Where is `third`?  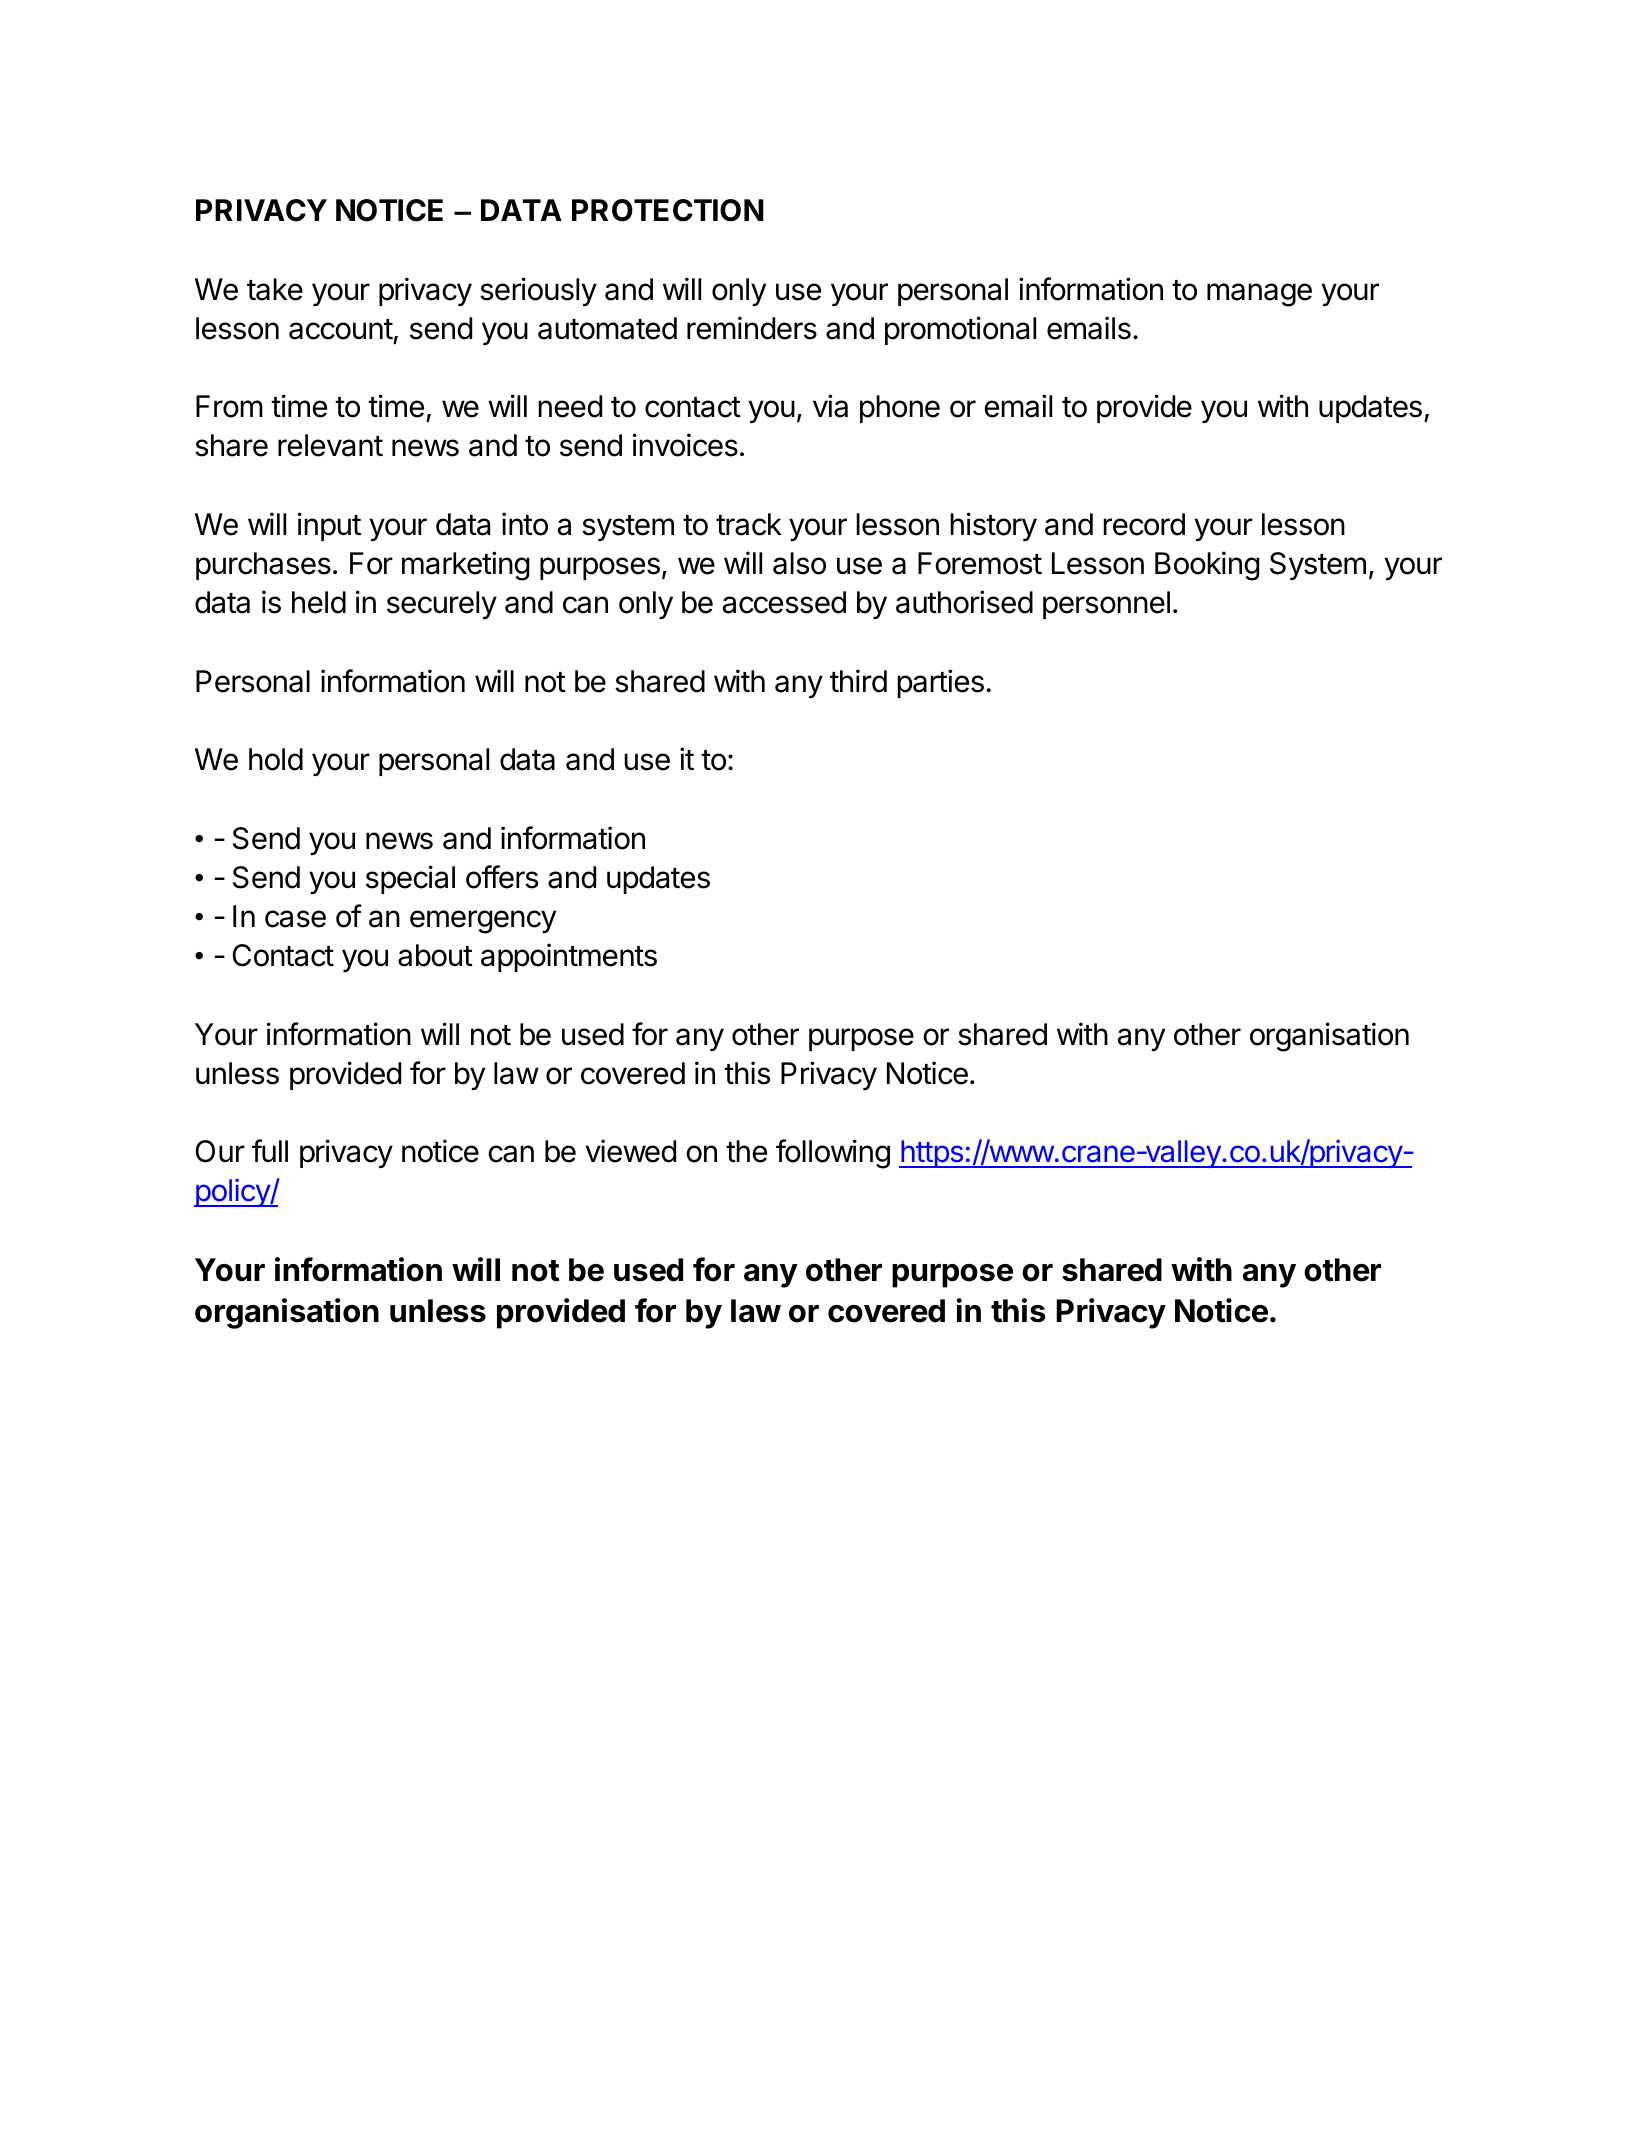
third is located at coordinates (858, 681).
